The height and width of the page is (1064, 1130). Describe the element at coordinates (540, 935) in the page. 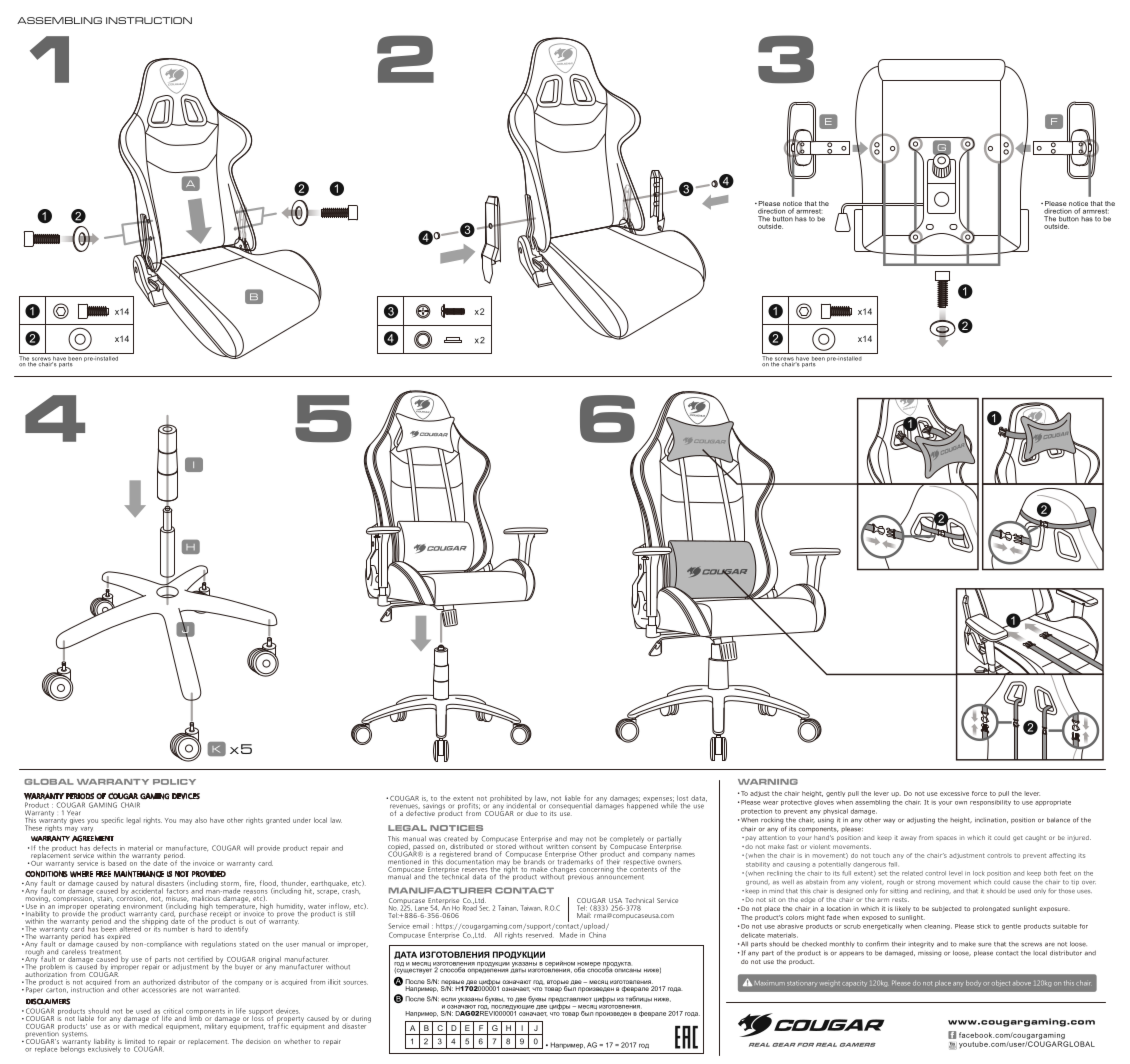

I see `reserved` at that location.
